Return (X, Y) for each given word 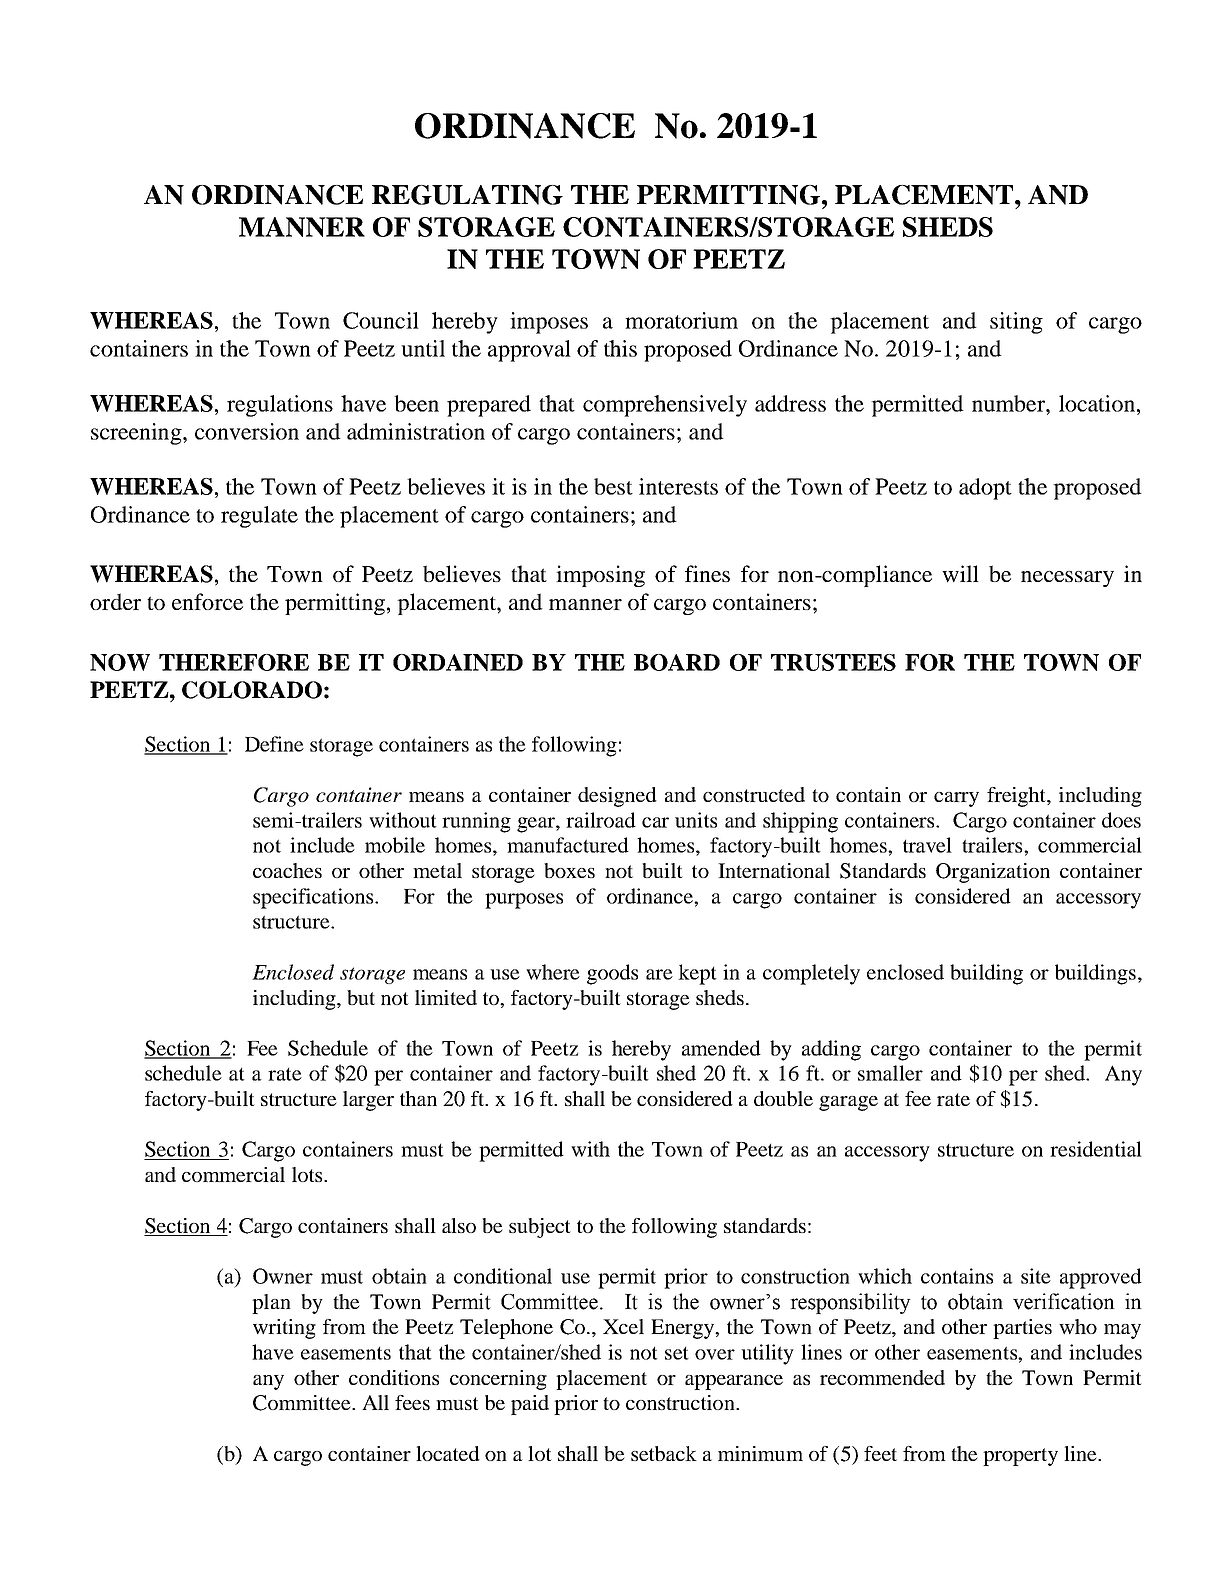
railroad (601, 820)
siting (1016, 323)
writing (284, 1329)
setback (664, 1453)
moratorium (681, 320)
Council (381, 320)
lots (308, 1174)
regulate (259, 517)
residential (1096, 1149)
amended (721, 1048)
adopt (985, 489)
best (613, 486)
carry (956, 799)
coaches (287, 870)
